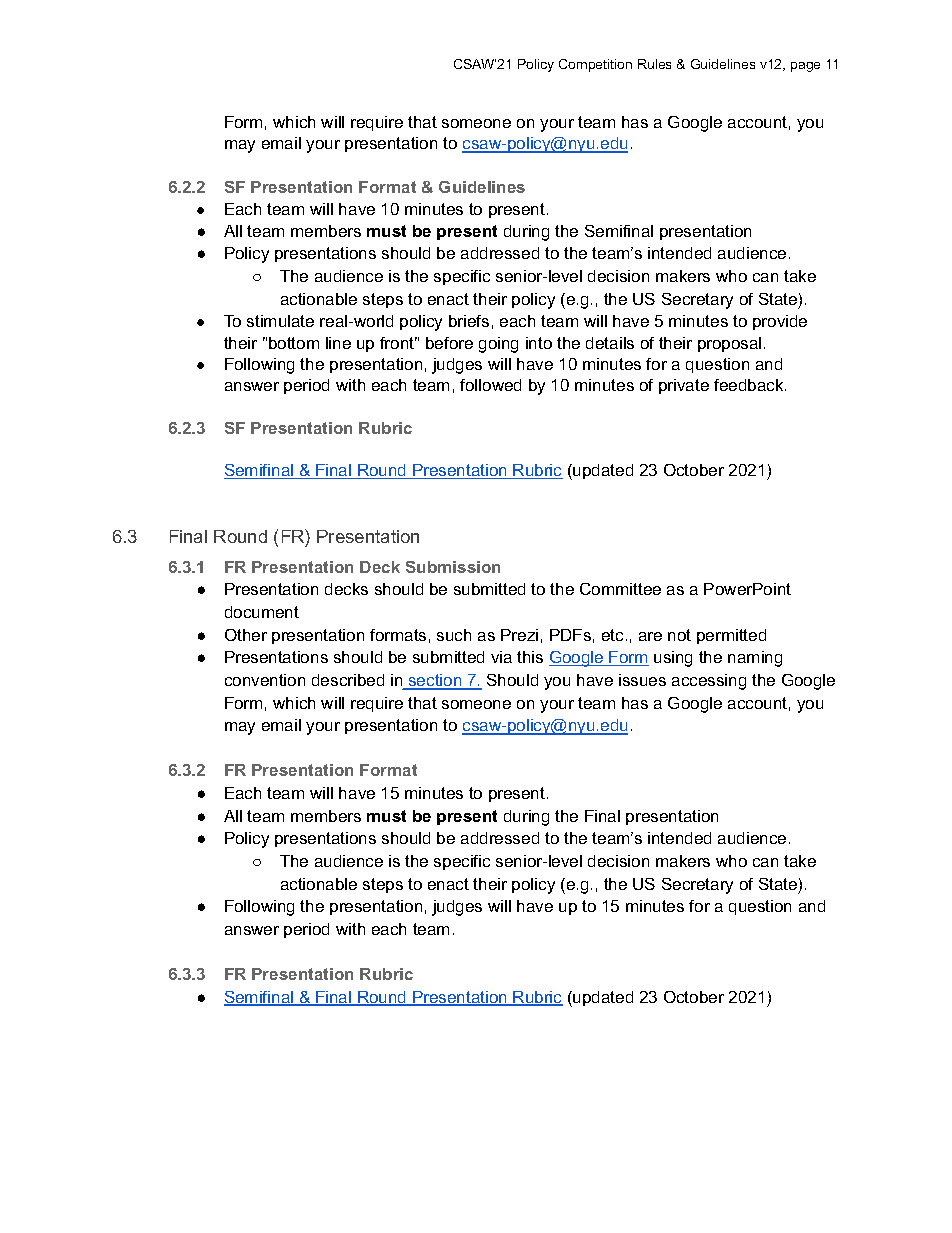 This screenshot has height=1233, width=952. I want to click on bottom, so click(294, 343).
